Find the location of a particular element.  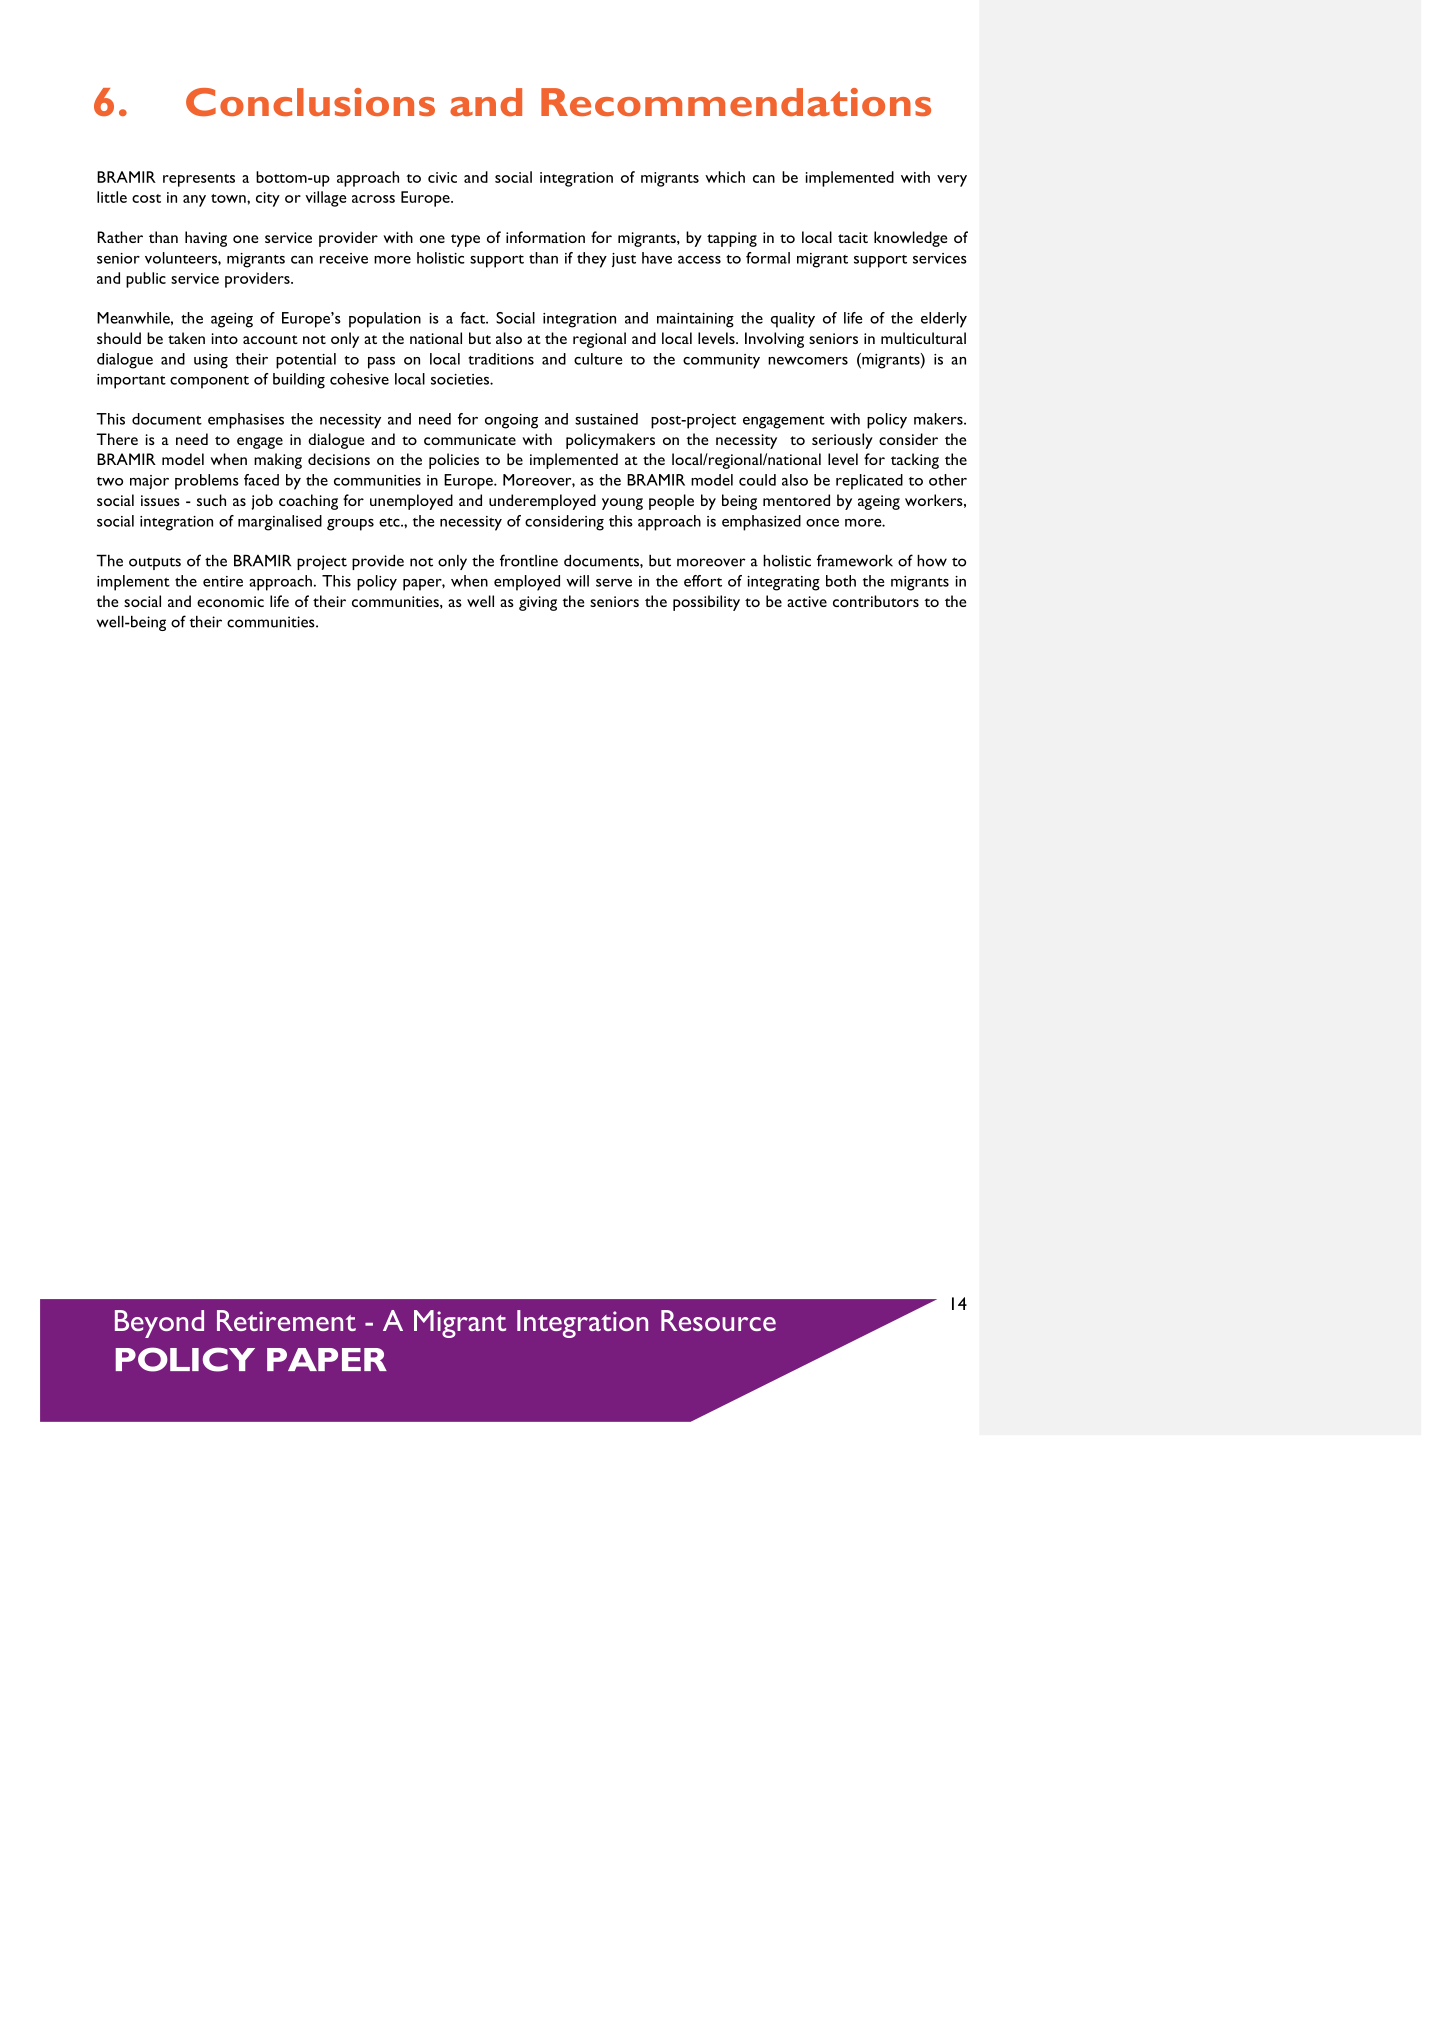

economic is located at coordinates (230, 601).
